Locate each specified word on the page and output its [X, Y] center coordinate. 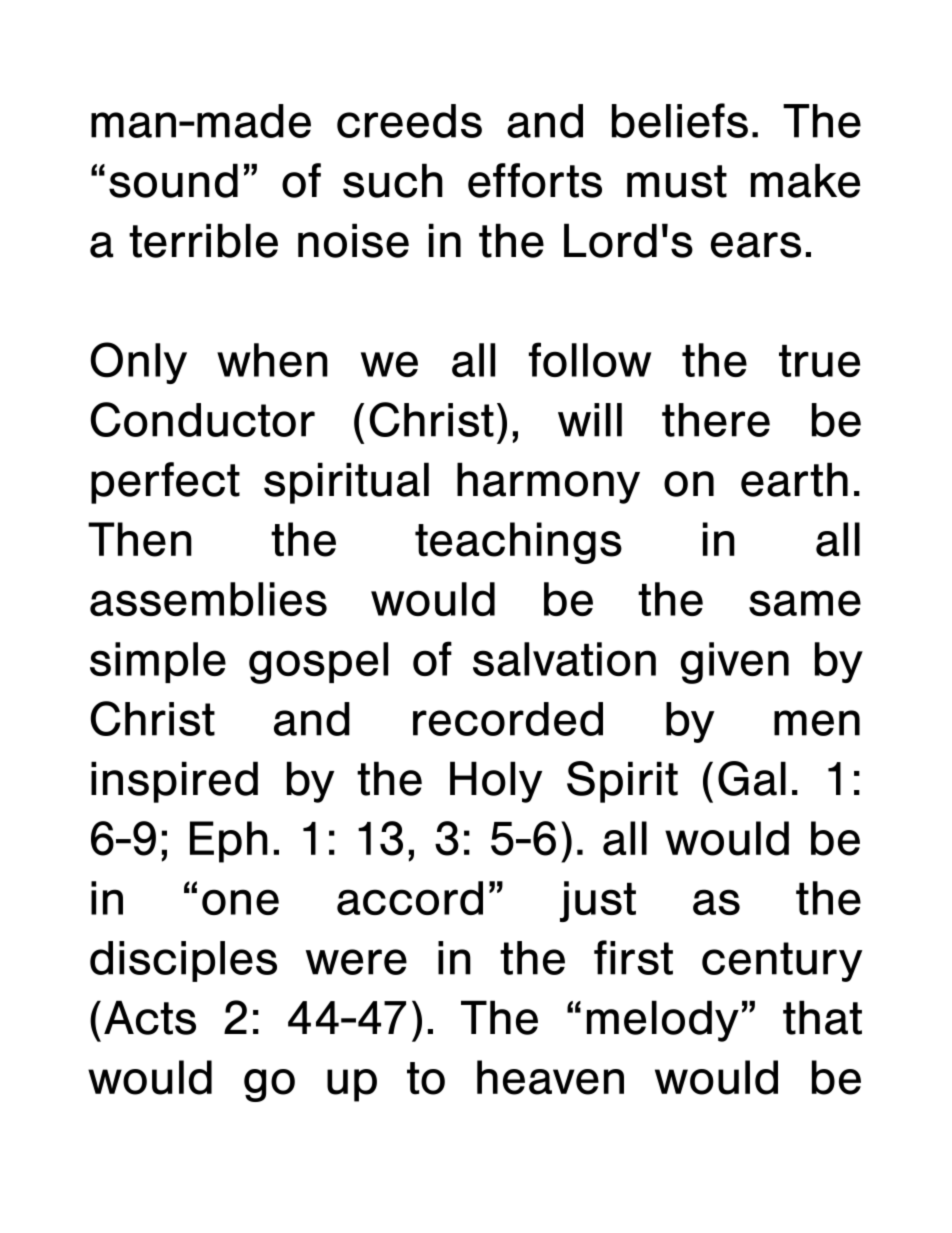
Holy [496, 782]
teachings [518, 543]
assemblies [208, 599]
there [716, 420]
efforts [535, 180]
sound [173, 180]
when [272, 360]
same [805, 603]
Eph [229, 842]
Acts [150, 1017]
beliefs [680, 120]
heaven [550, 1077]
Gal [752, 778]
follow [590, 359]
